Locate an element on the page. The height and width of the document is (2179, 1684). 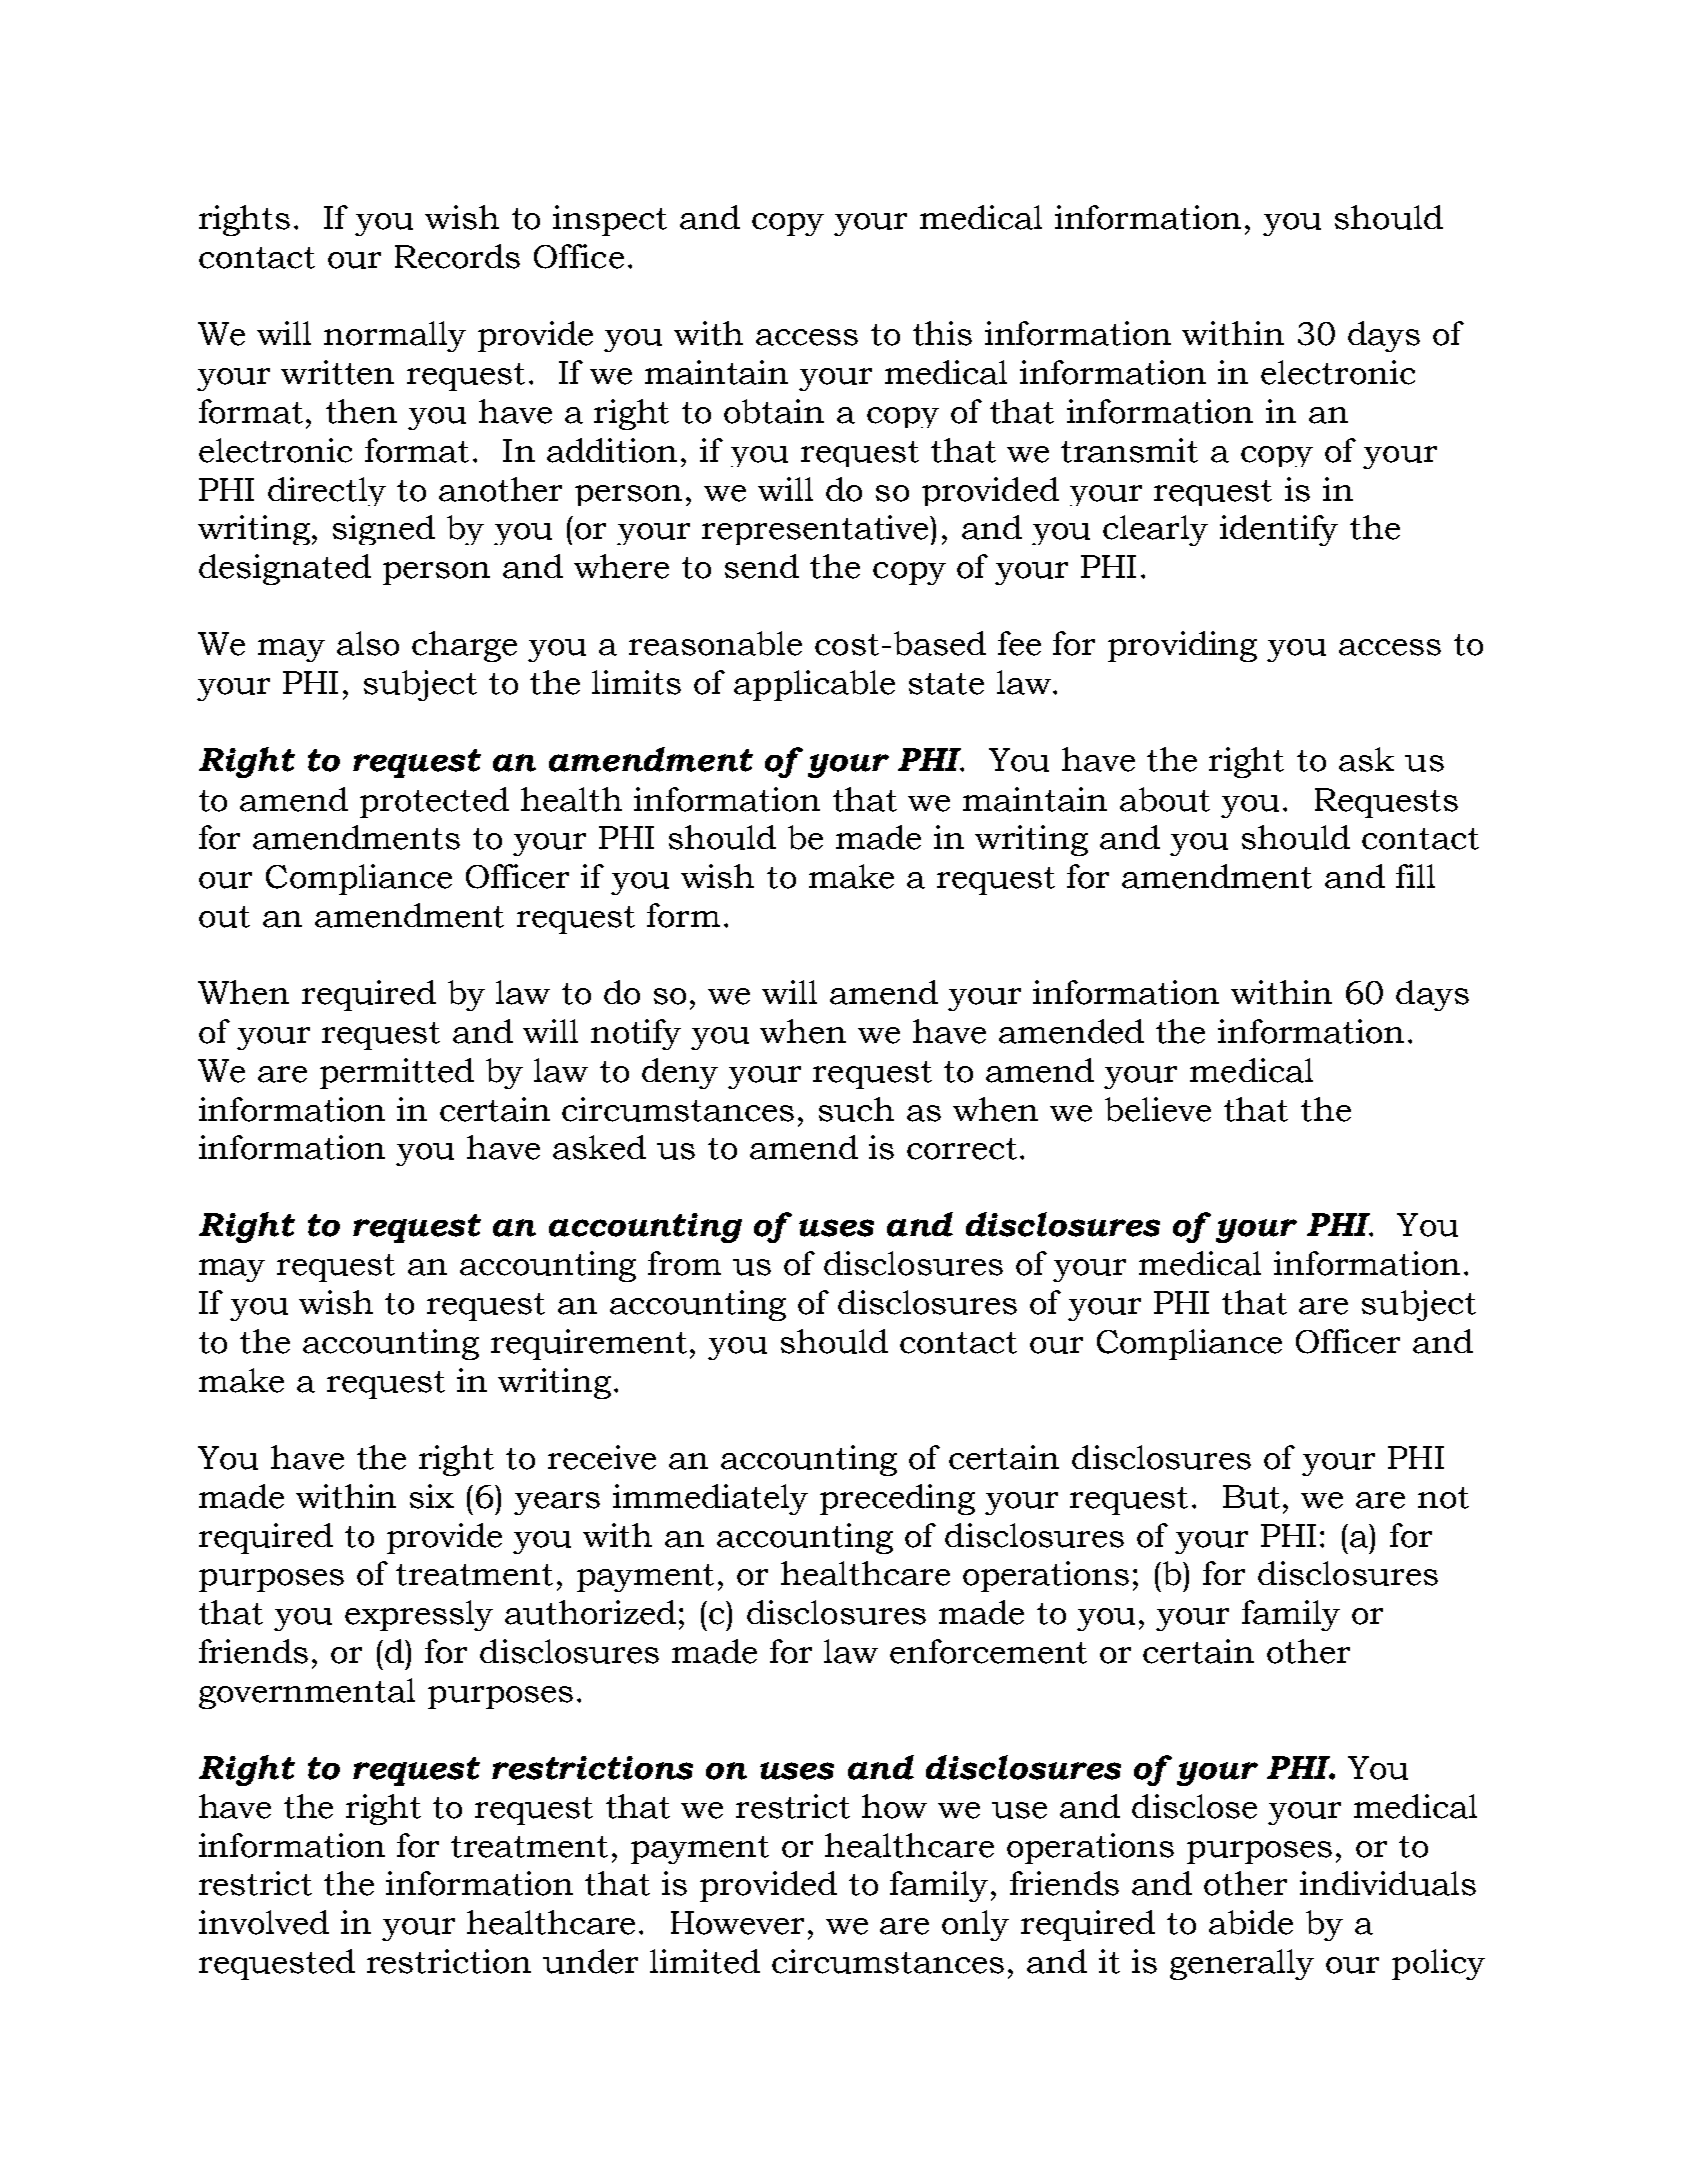
involved is located at coordinates (264, 1922).
